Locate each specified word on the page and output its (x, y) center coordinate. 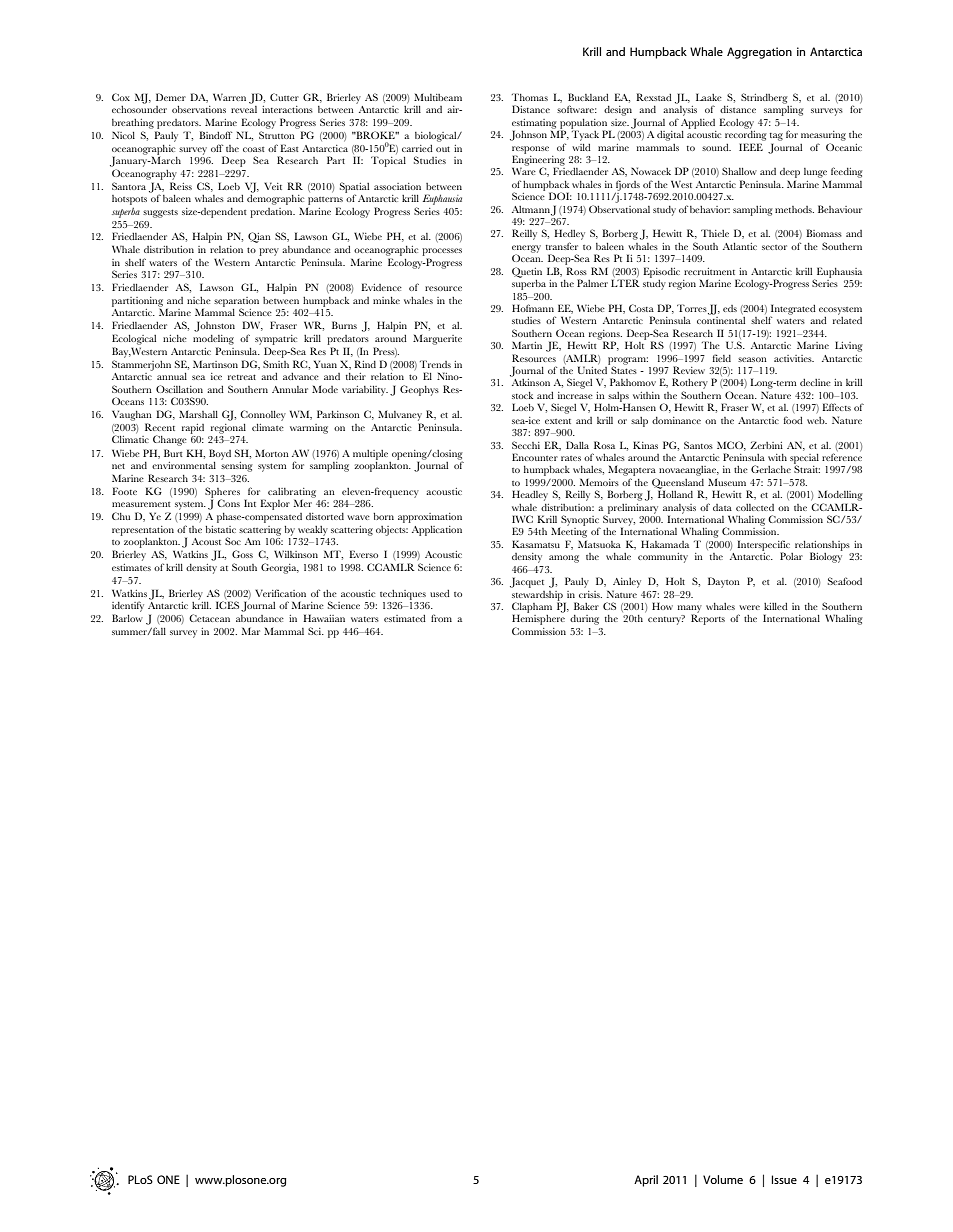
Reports (708, 619)
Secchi (526, 445)
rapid (193, 429)
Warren (229, 97)
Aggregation (759, 53)
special (804, 460)
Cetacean (209, 618)
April (646, 1181)
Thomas (530, 97)
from (441, 618)
